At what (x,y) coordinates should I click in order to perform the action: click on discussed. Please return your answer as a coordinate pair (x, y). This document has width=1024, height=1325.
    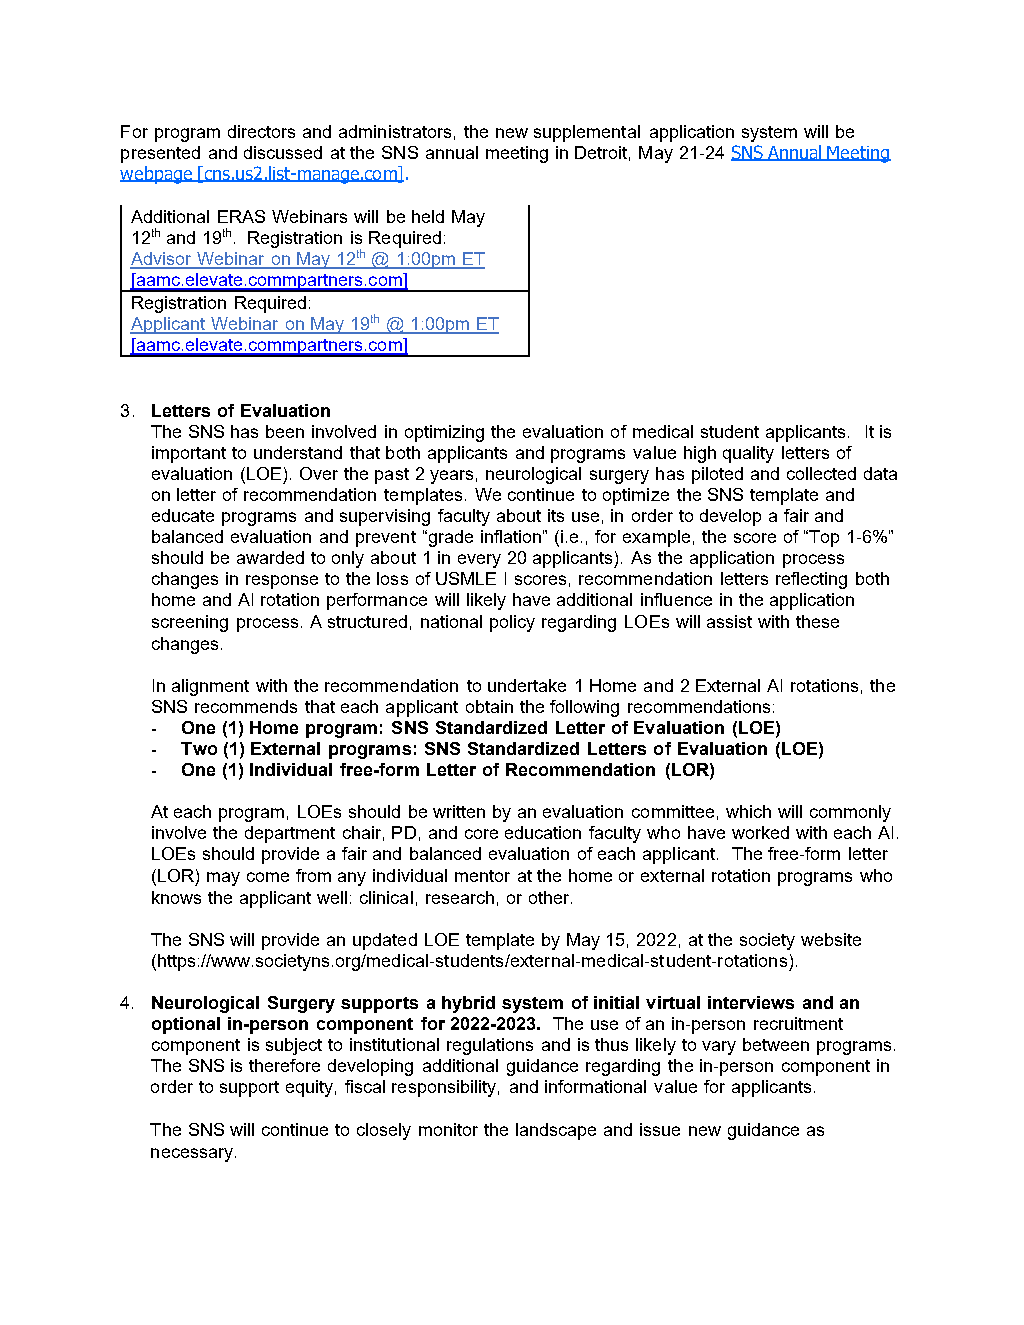
    Looking at the image, I should click on (283, 152).
